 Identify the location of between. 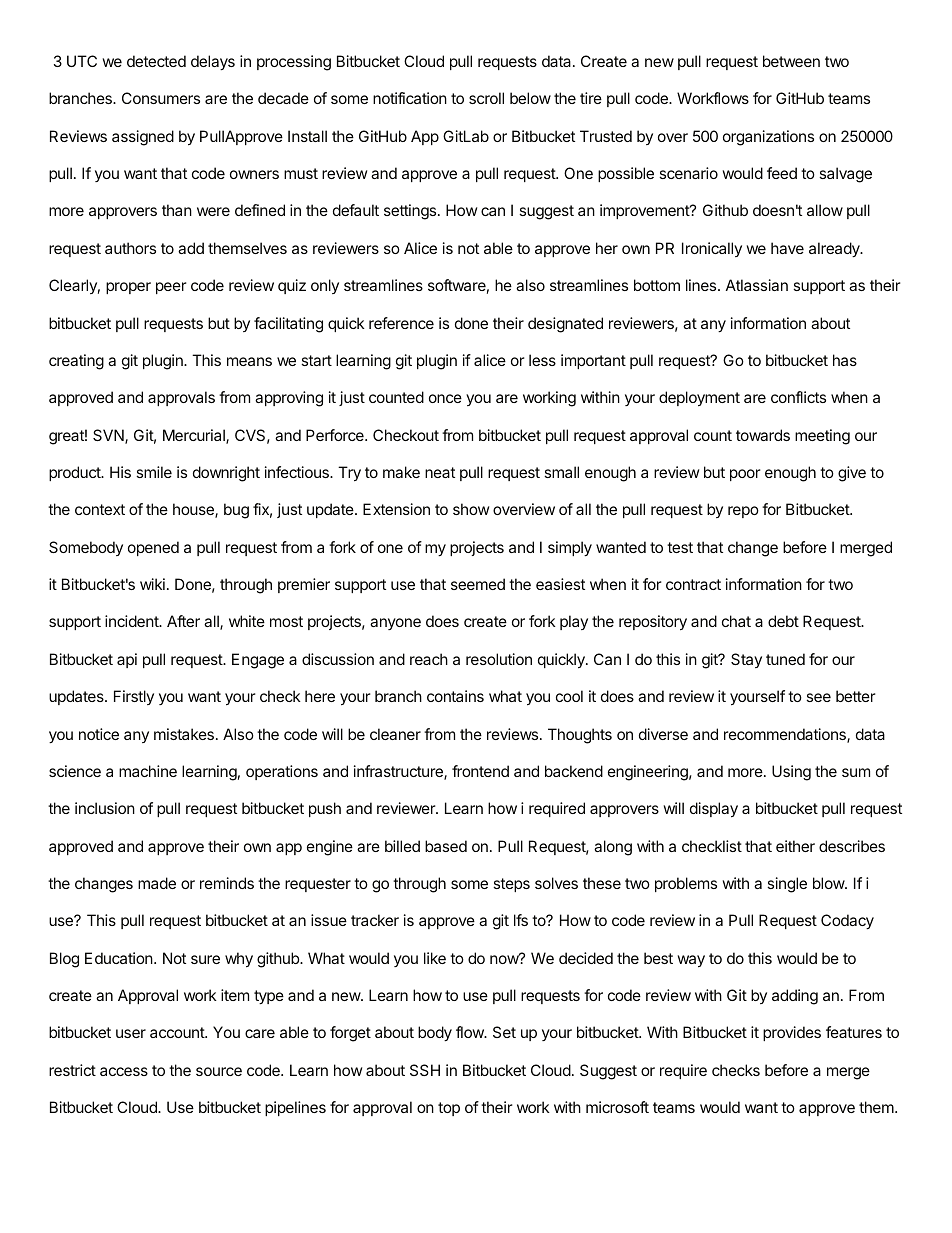
(791, 61).
